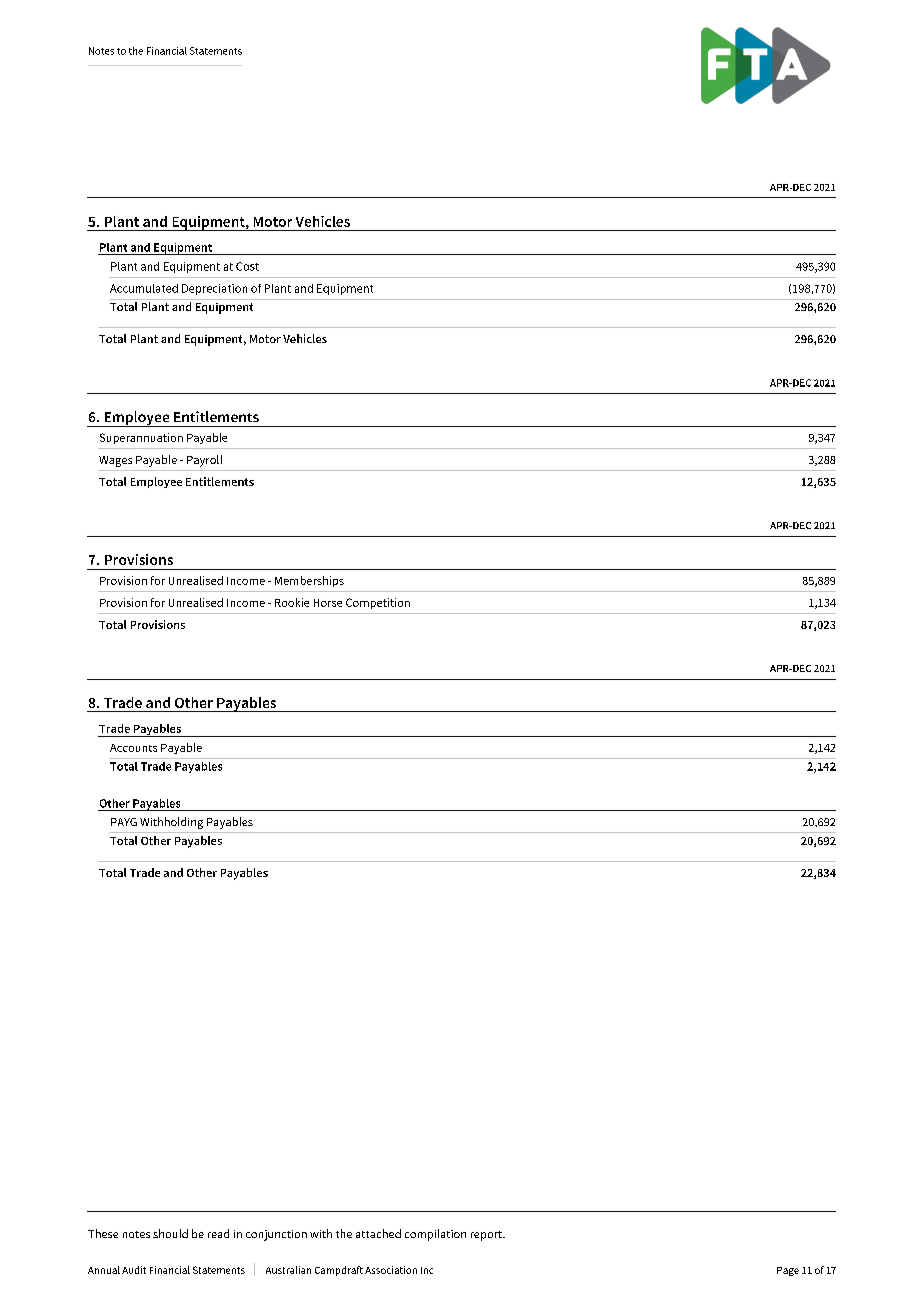  What do you see at coordinates (378, 603) in the document?
I see `Competition` at bounding box center [378, 603].
